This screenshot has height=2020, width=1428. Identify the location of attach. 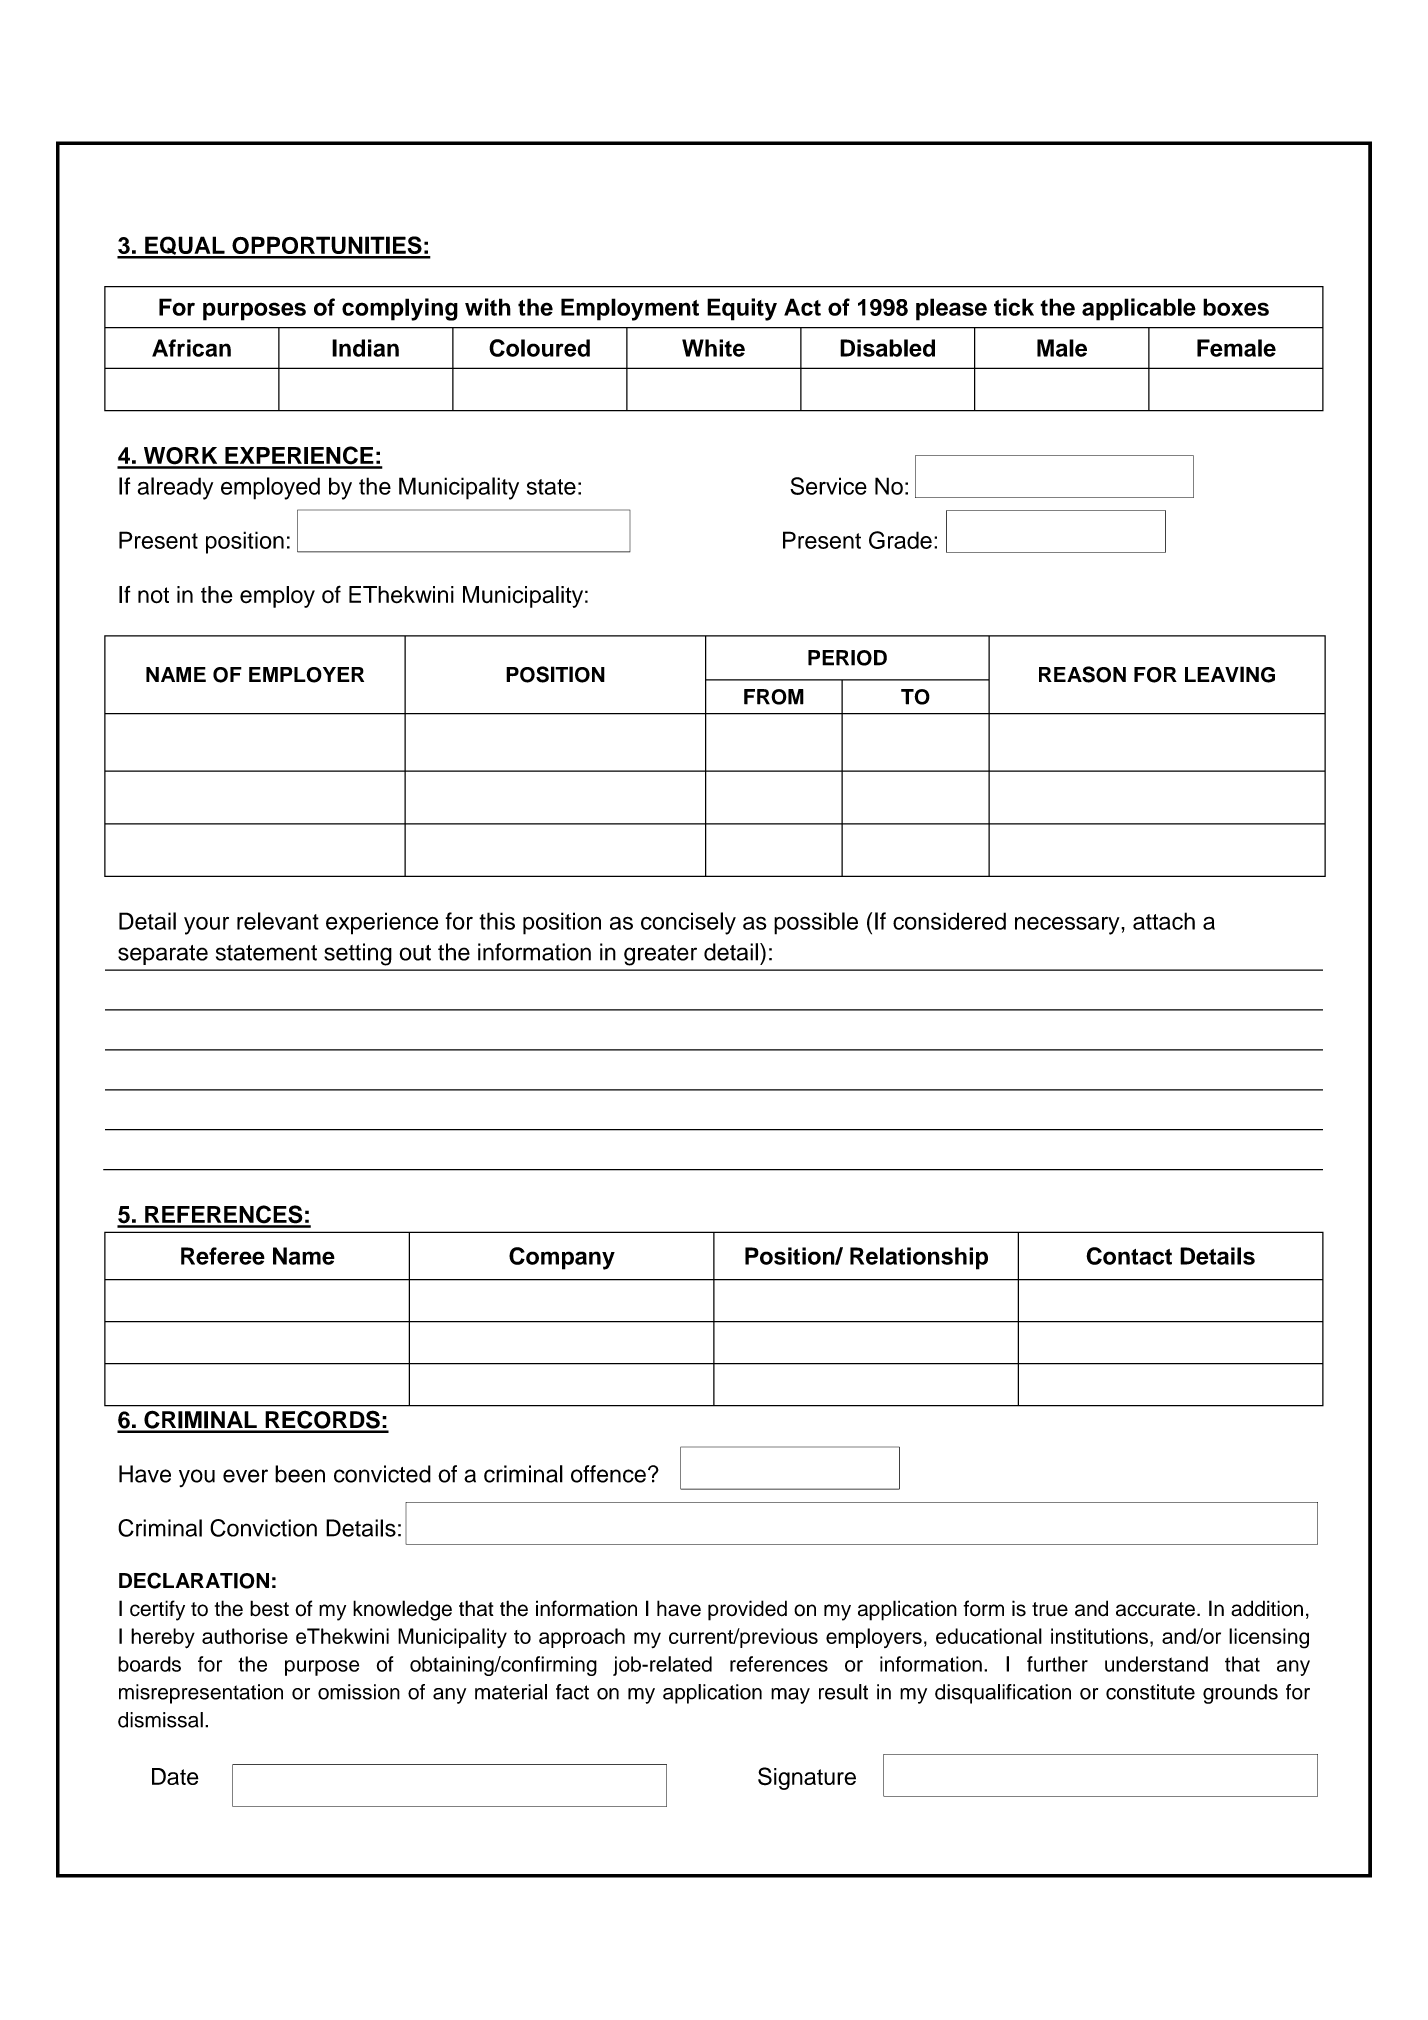
(1164, 921).
